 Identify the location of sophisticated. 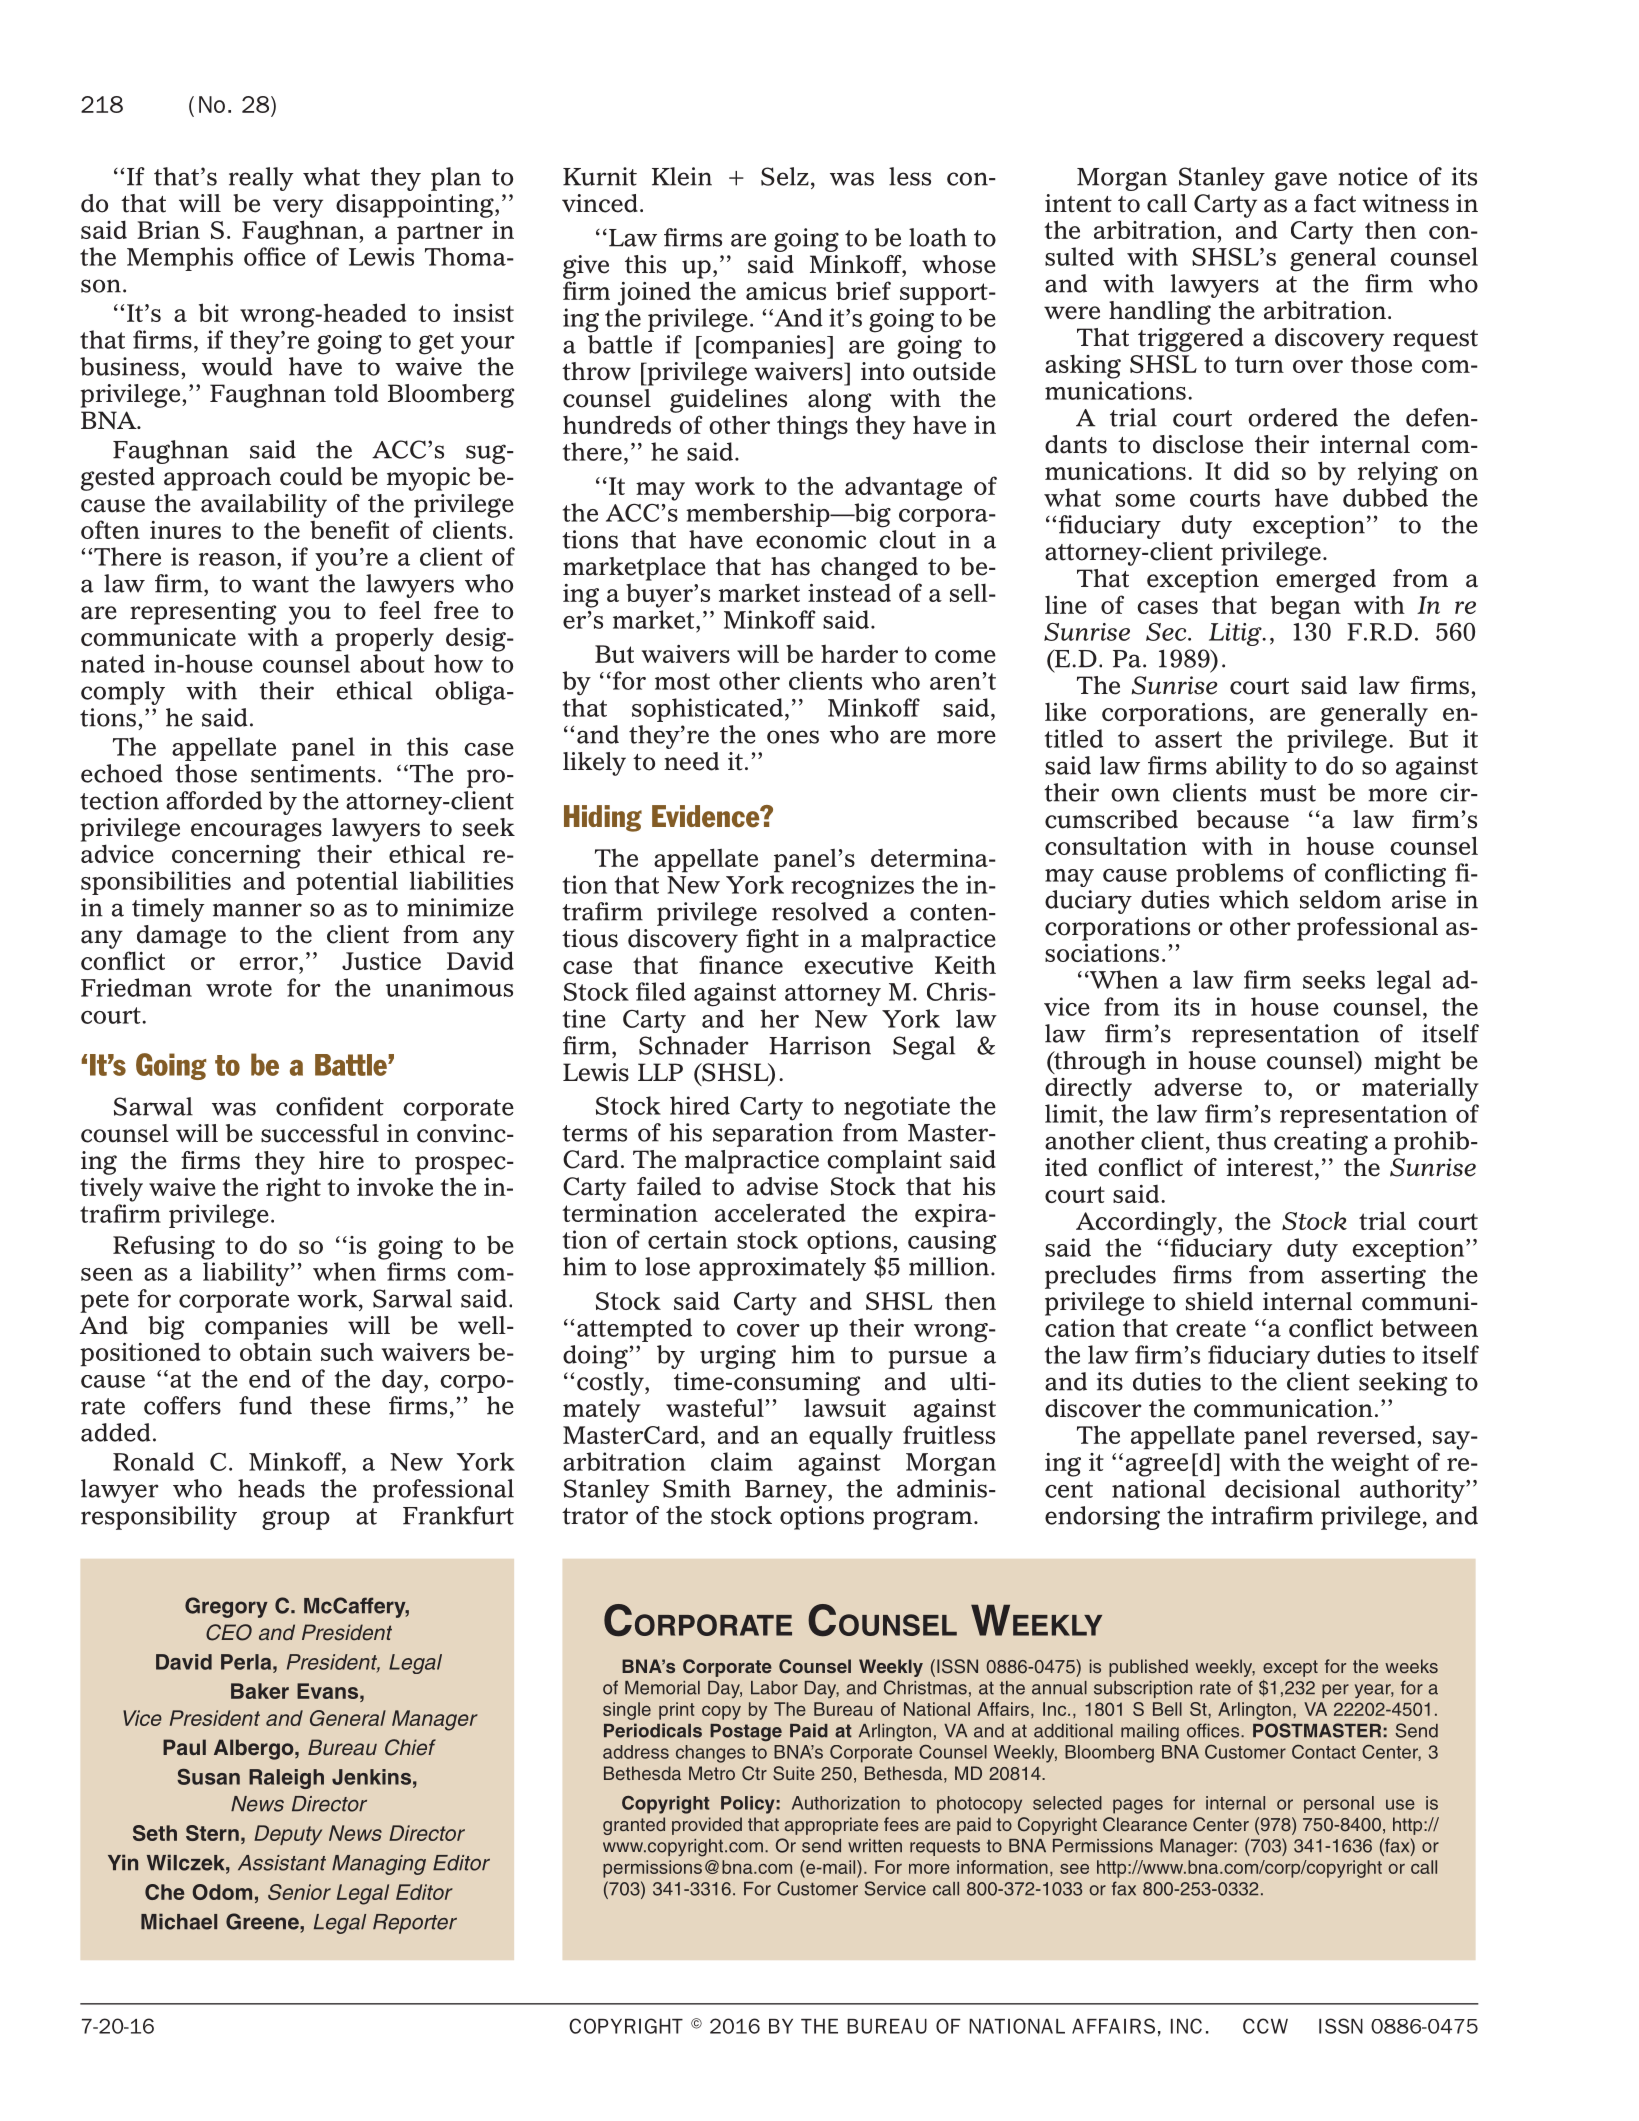
(707, 710).
